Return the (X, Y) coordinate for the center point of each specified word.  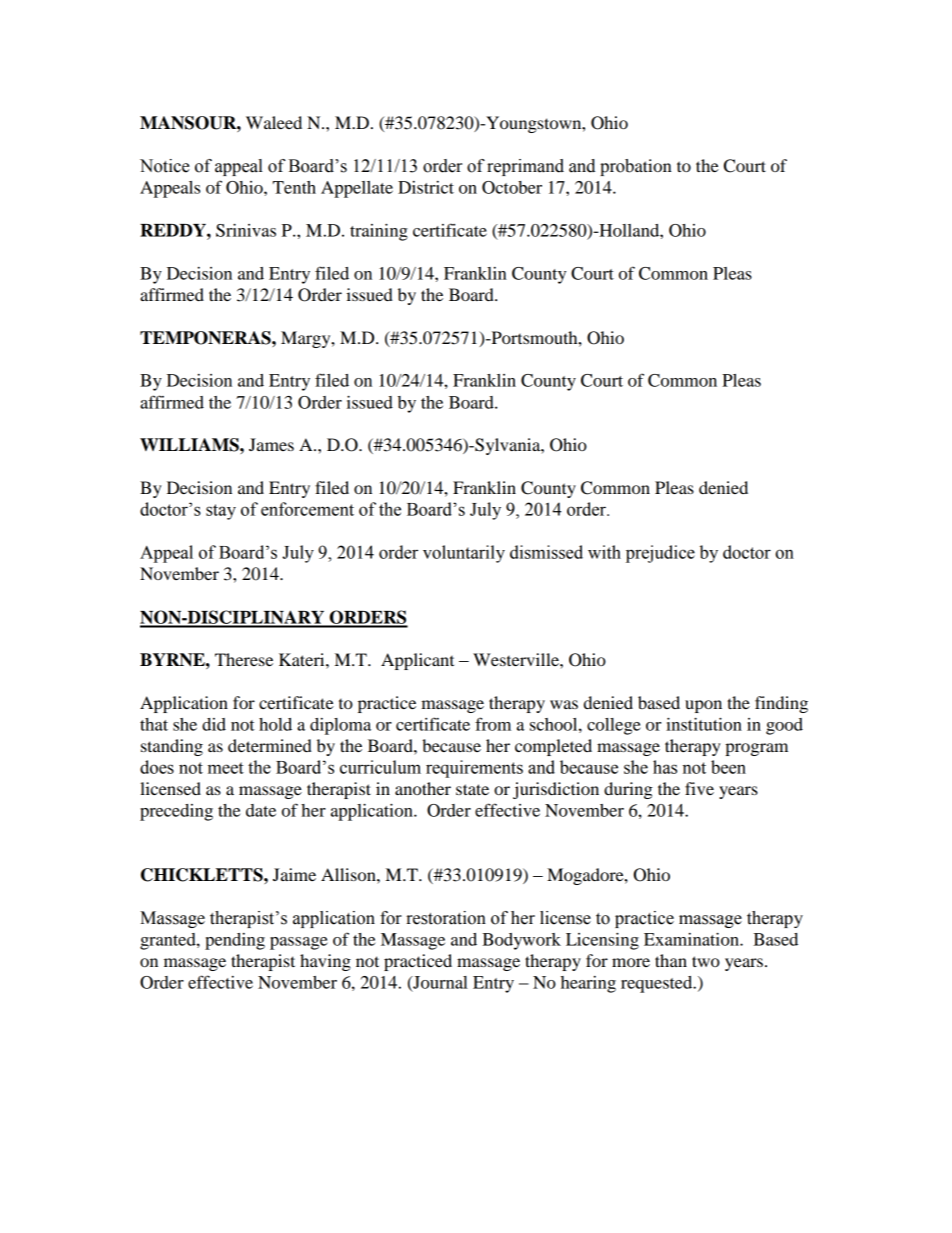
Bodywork (521, 941)
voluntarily (464, 554)
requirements (474, 769)
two (706, 961)
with (604, 552)
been (728, 767)
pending (235, 941)
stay (221, 512)
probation (636, 167)
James (271, 444)
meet (226, 768)
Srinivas (246, 230)
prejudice (660, 554)
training (379, 232)
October (512, 187)
